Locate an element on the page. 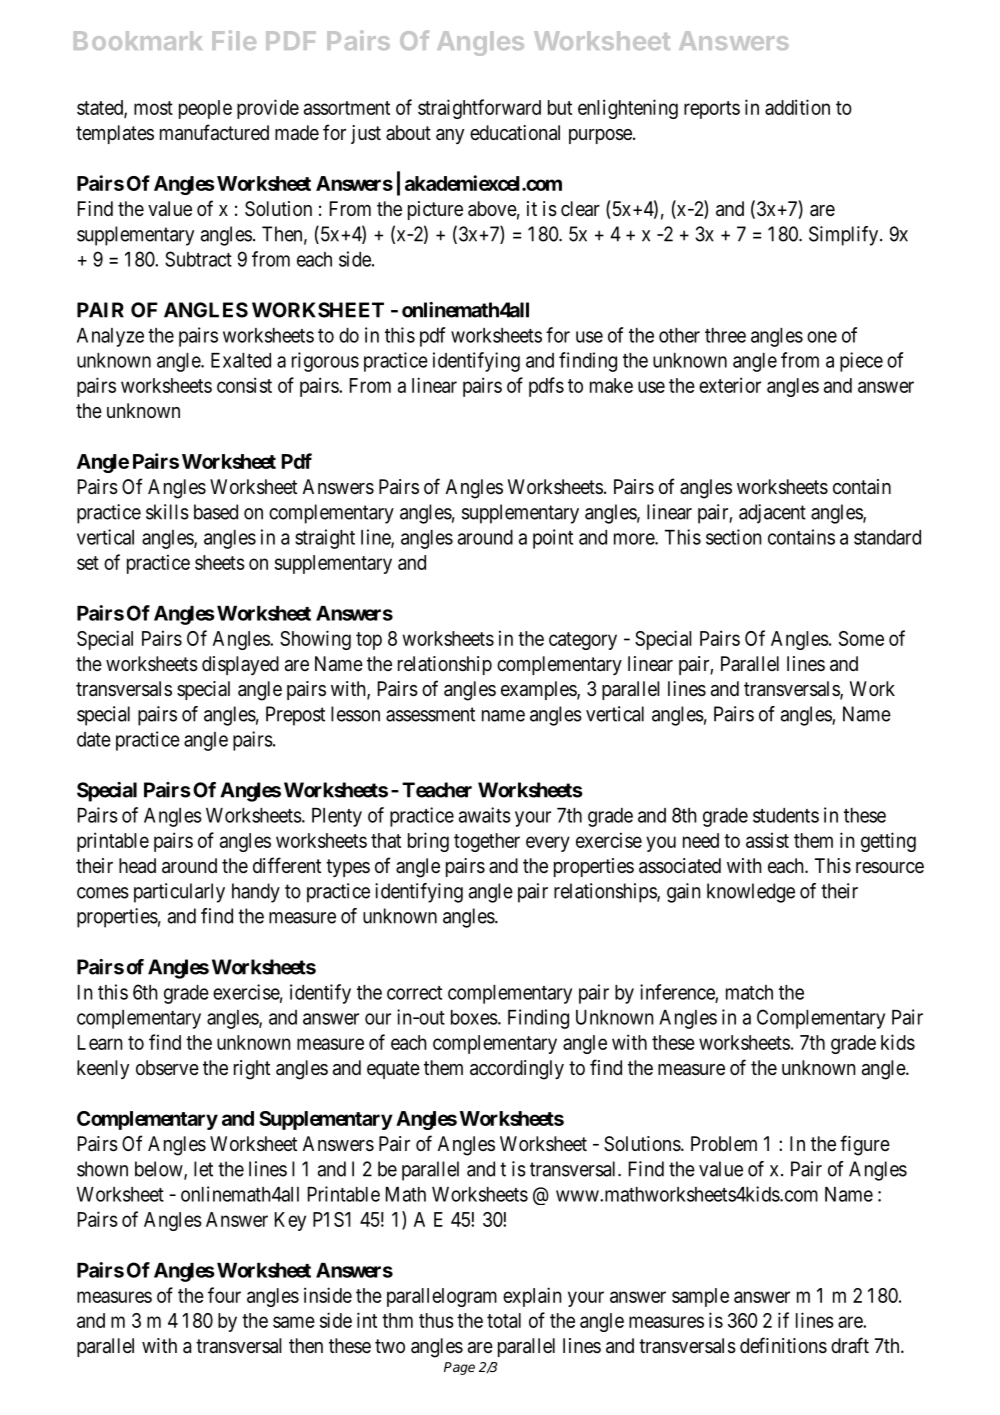 This page has height=1415, width=1000. educational is located at coordinates (515, 133).
